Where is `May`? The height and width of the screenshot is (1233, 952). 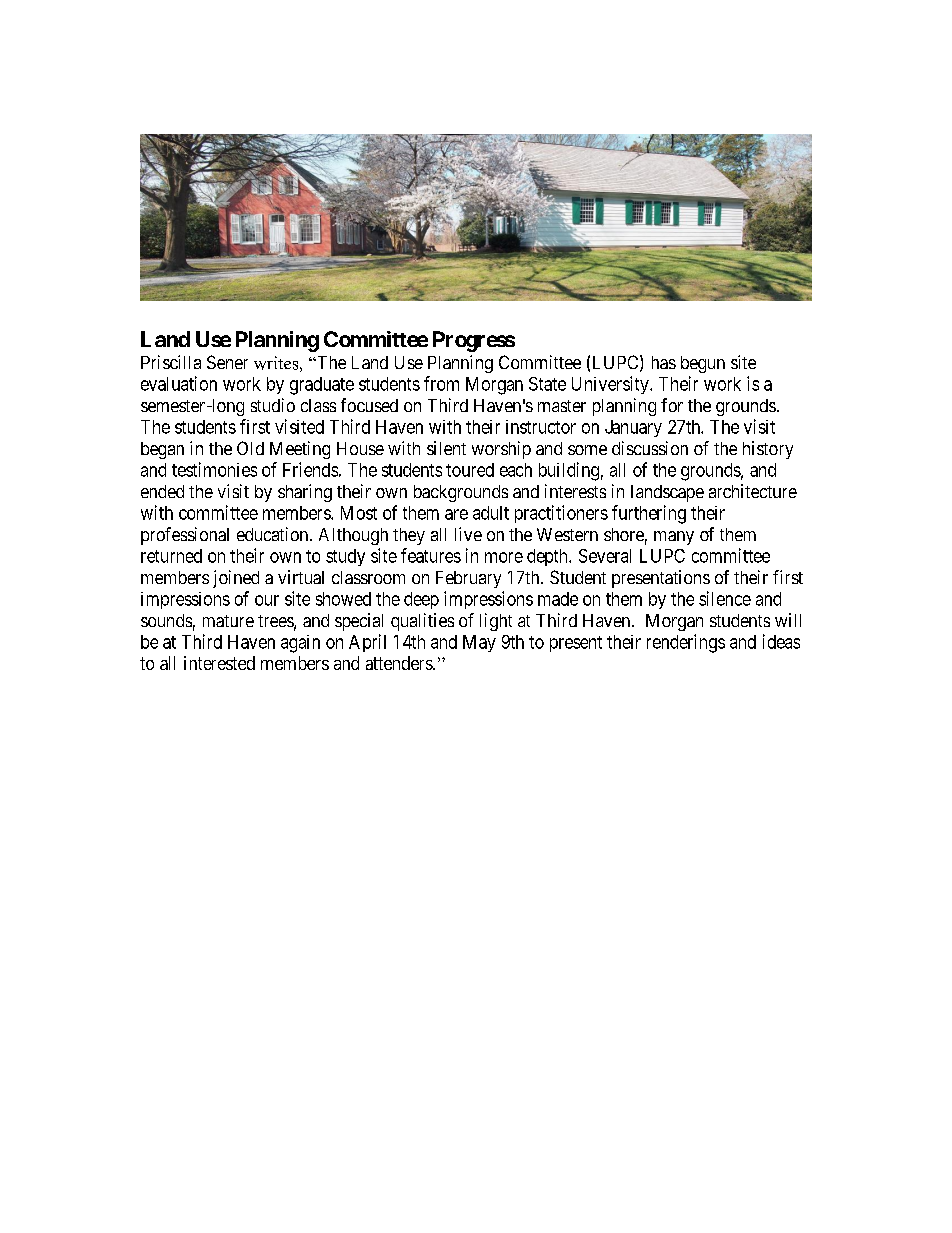
May is located at coordinates (479, 643).
